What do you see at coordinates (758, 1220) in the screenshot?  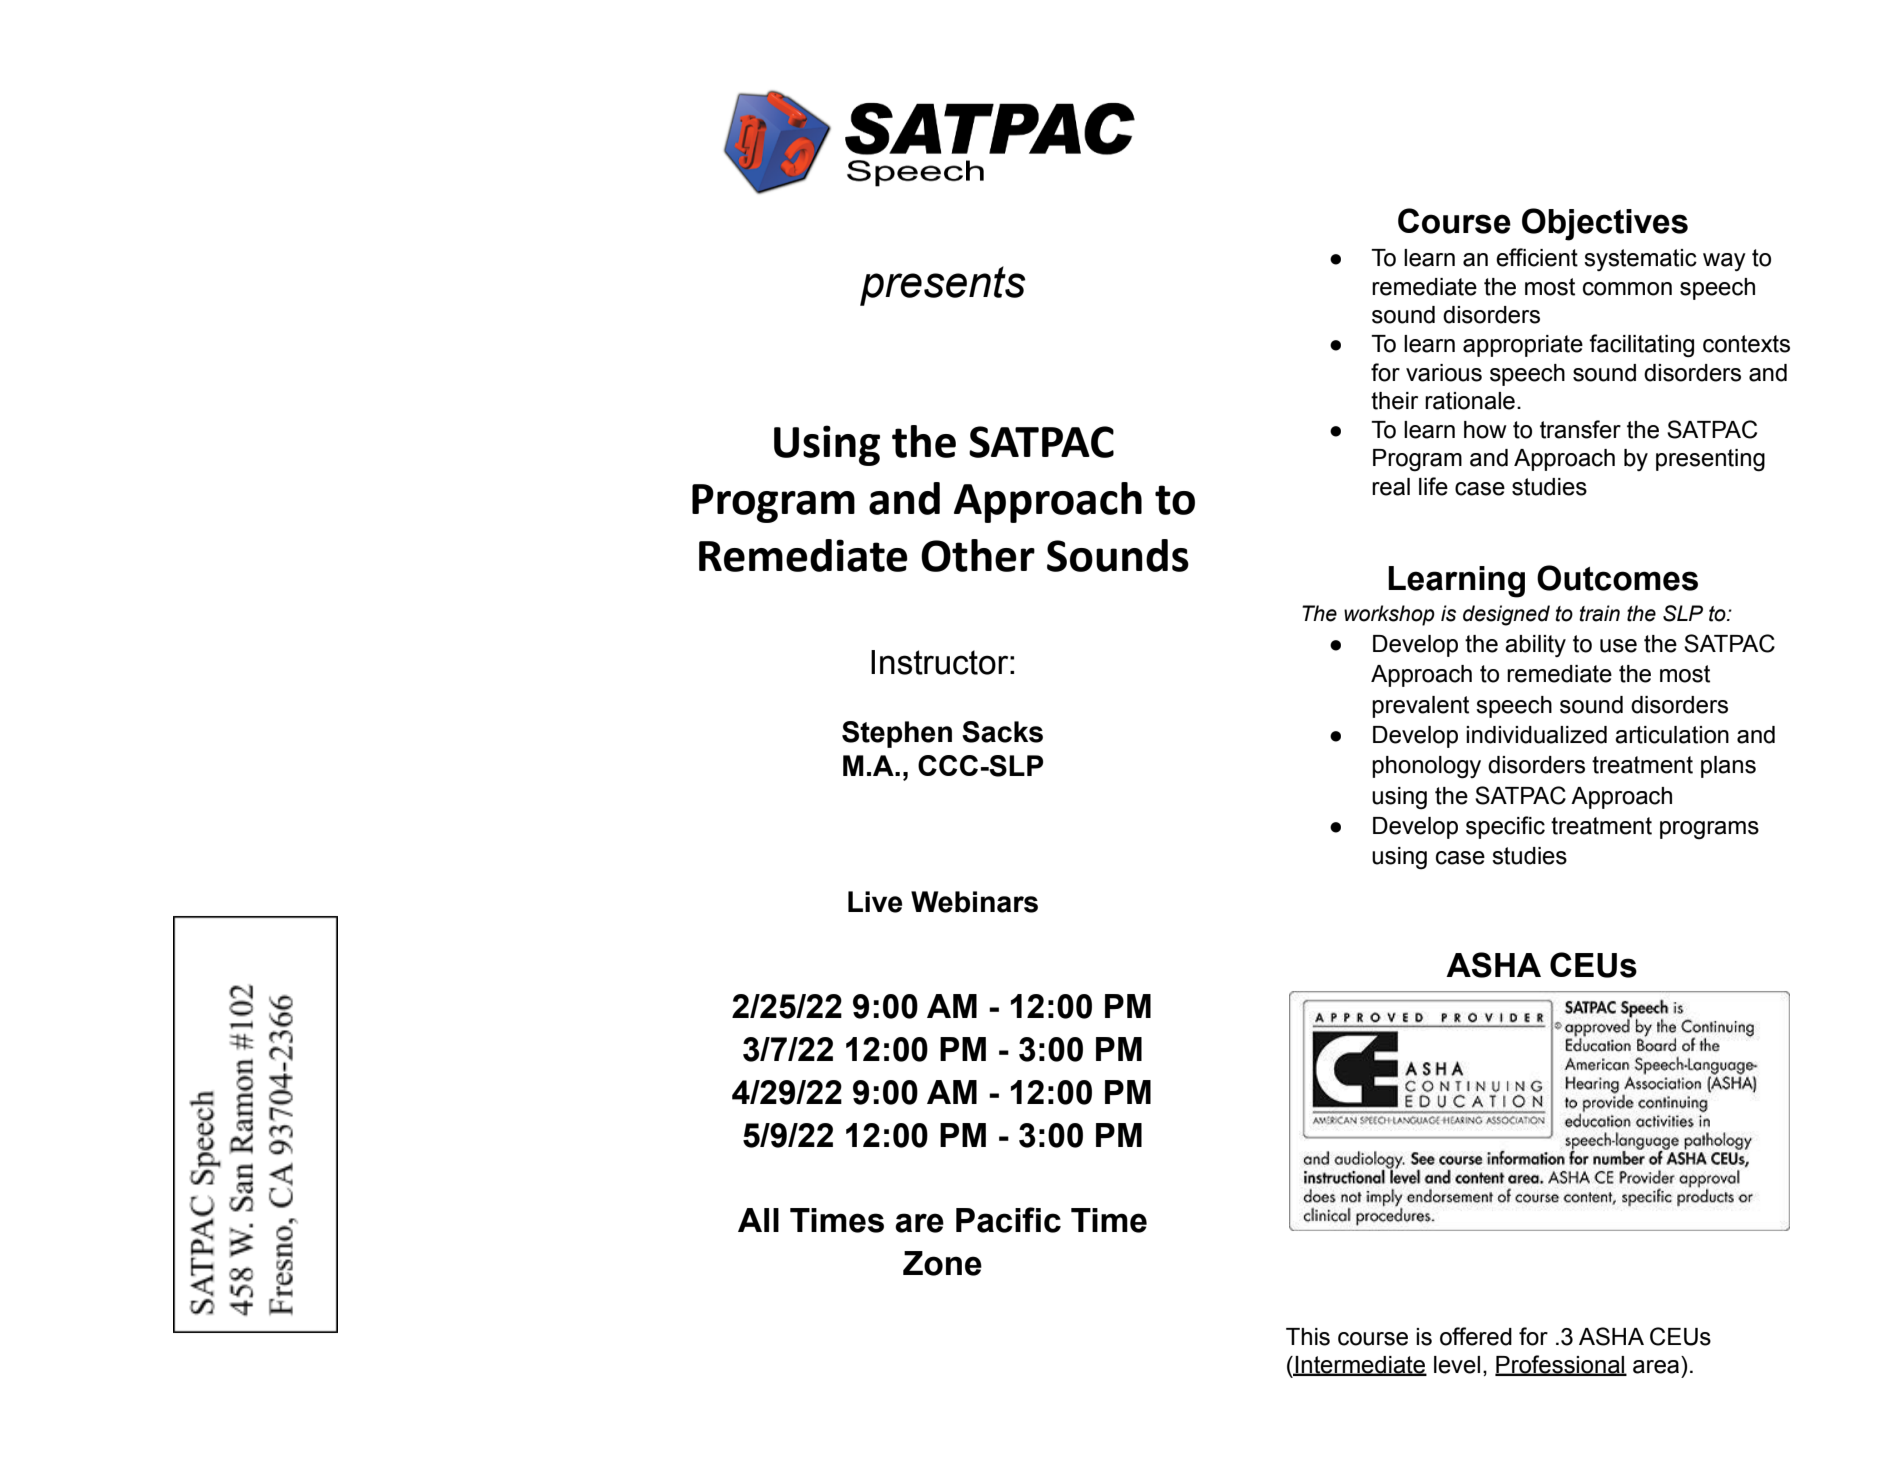 I see `All` at bounding box center [758, 1220].
